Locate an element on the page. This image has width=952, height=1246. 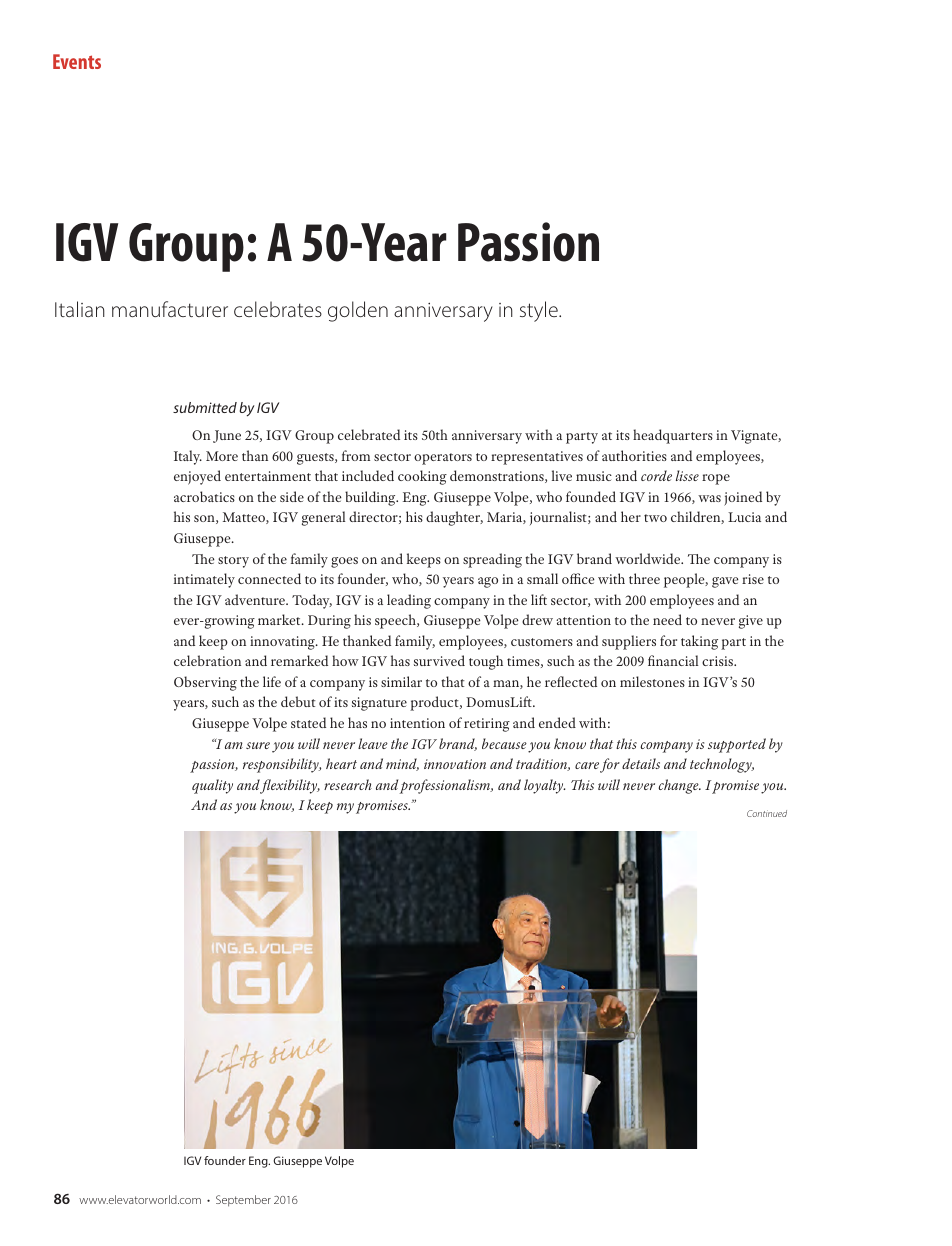
research is located at coordinates (348, 784).
